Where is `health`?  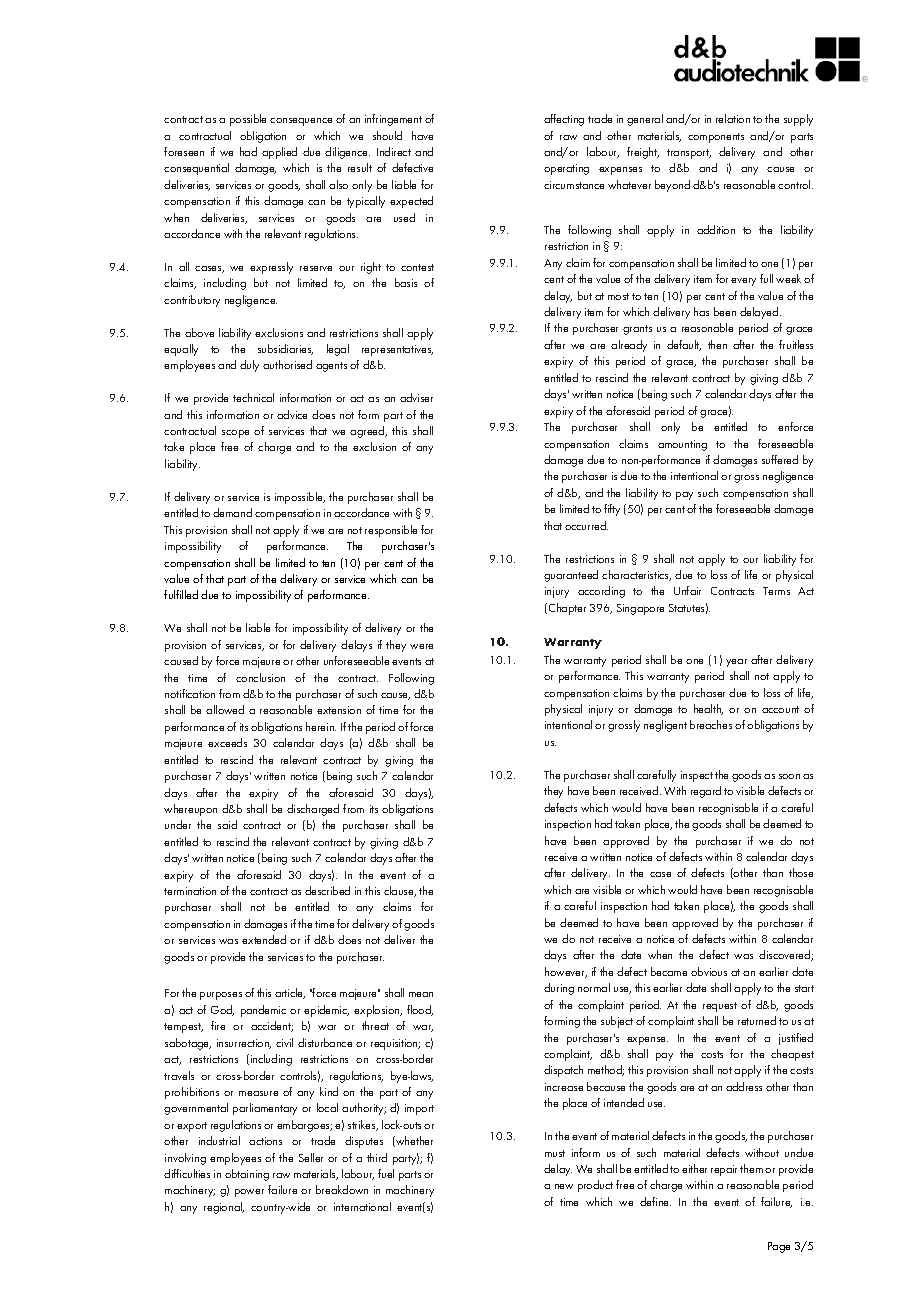 health is located at coordinates (708, 709).
